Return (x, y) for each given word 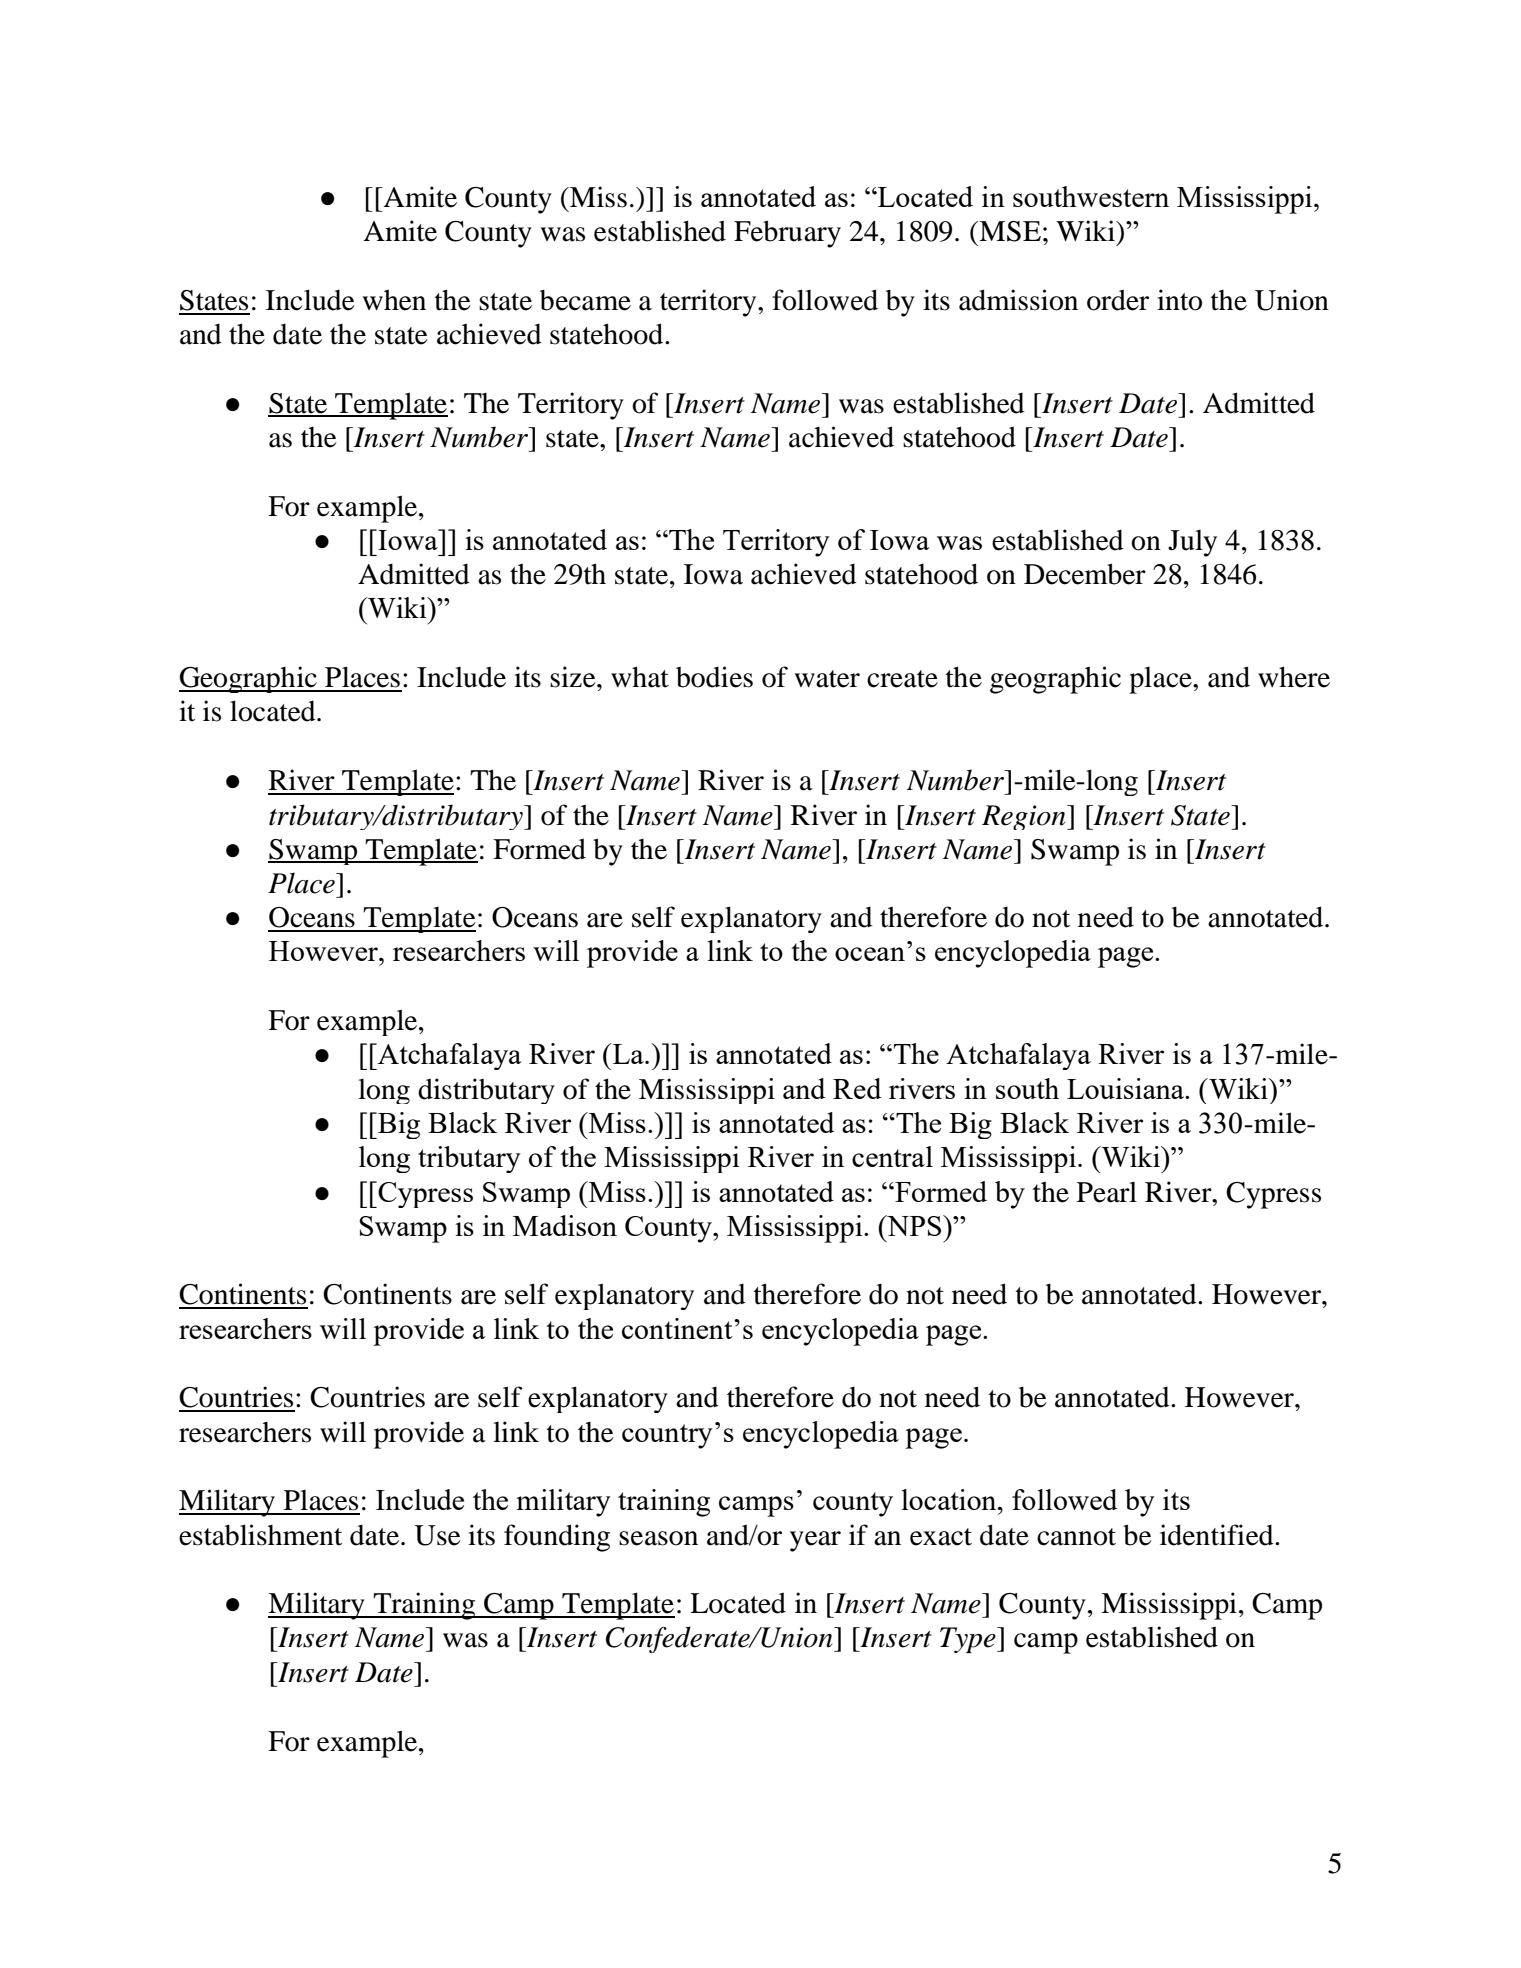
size (574, 677)
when (394, 300)
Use (437, 1535)
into (1179, 300)
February (787, 234)
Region (1025, 817)
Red (857, 1088)
